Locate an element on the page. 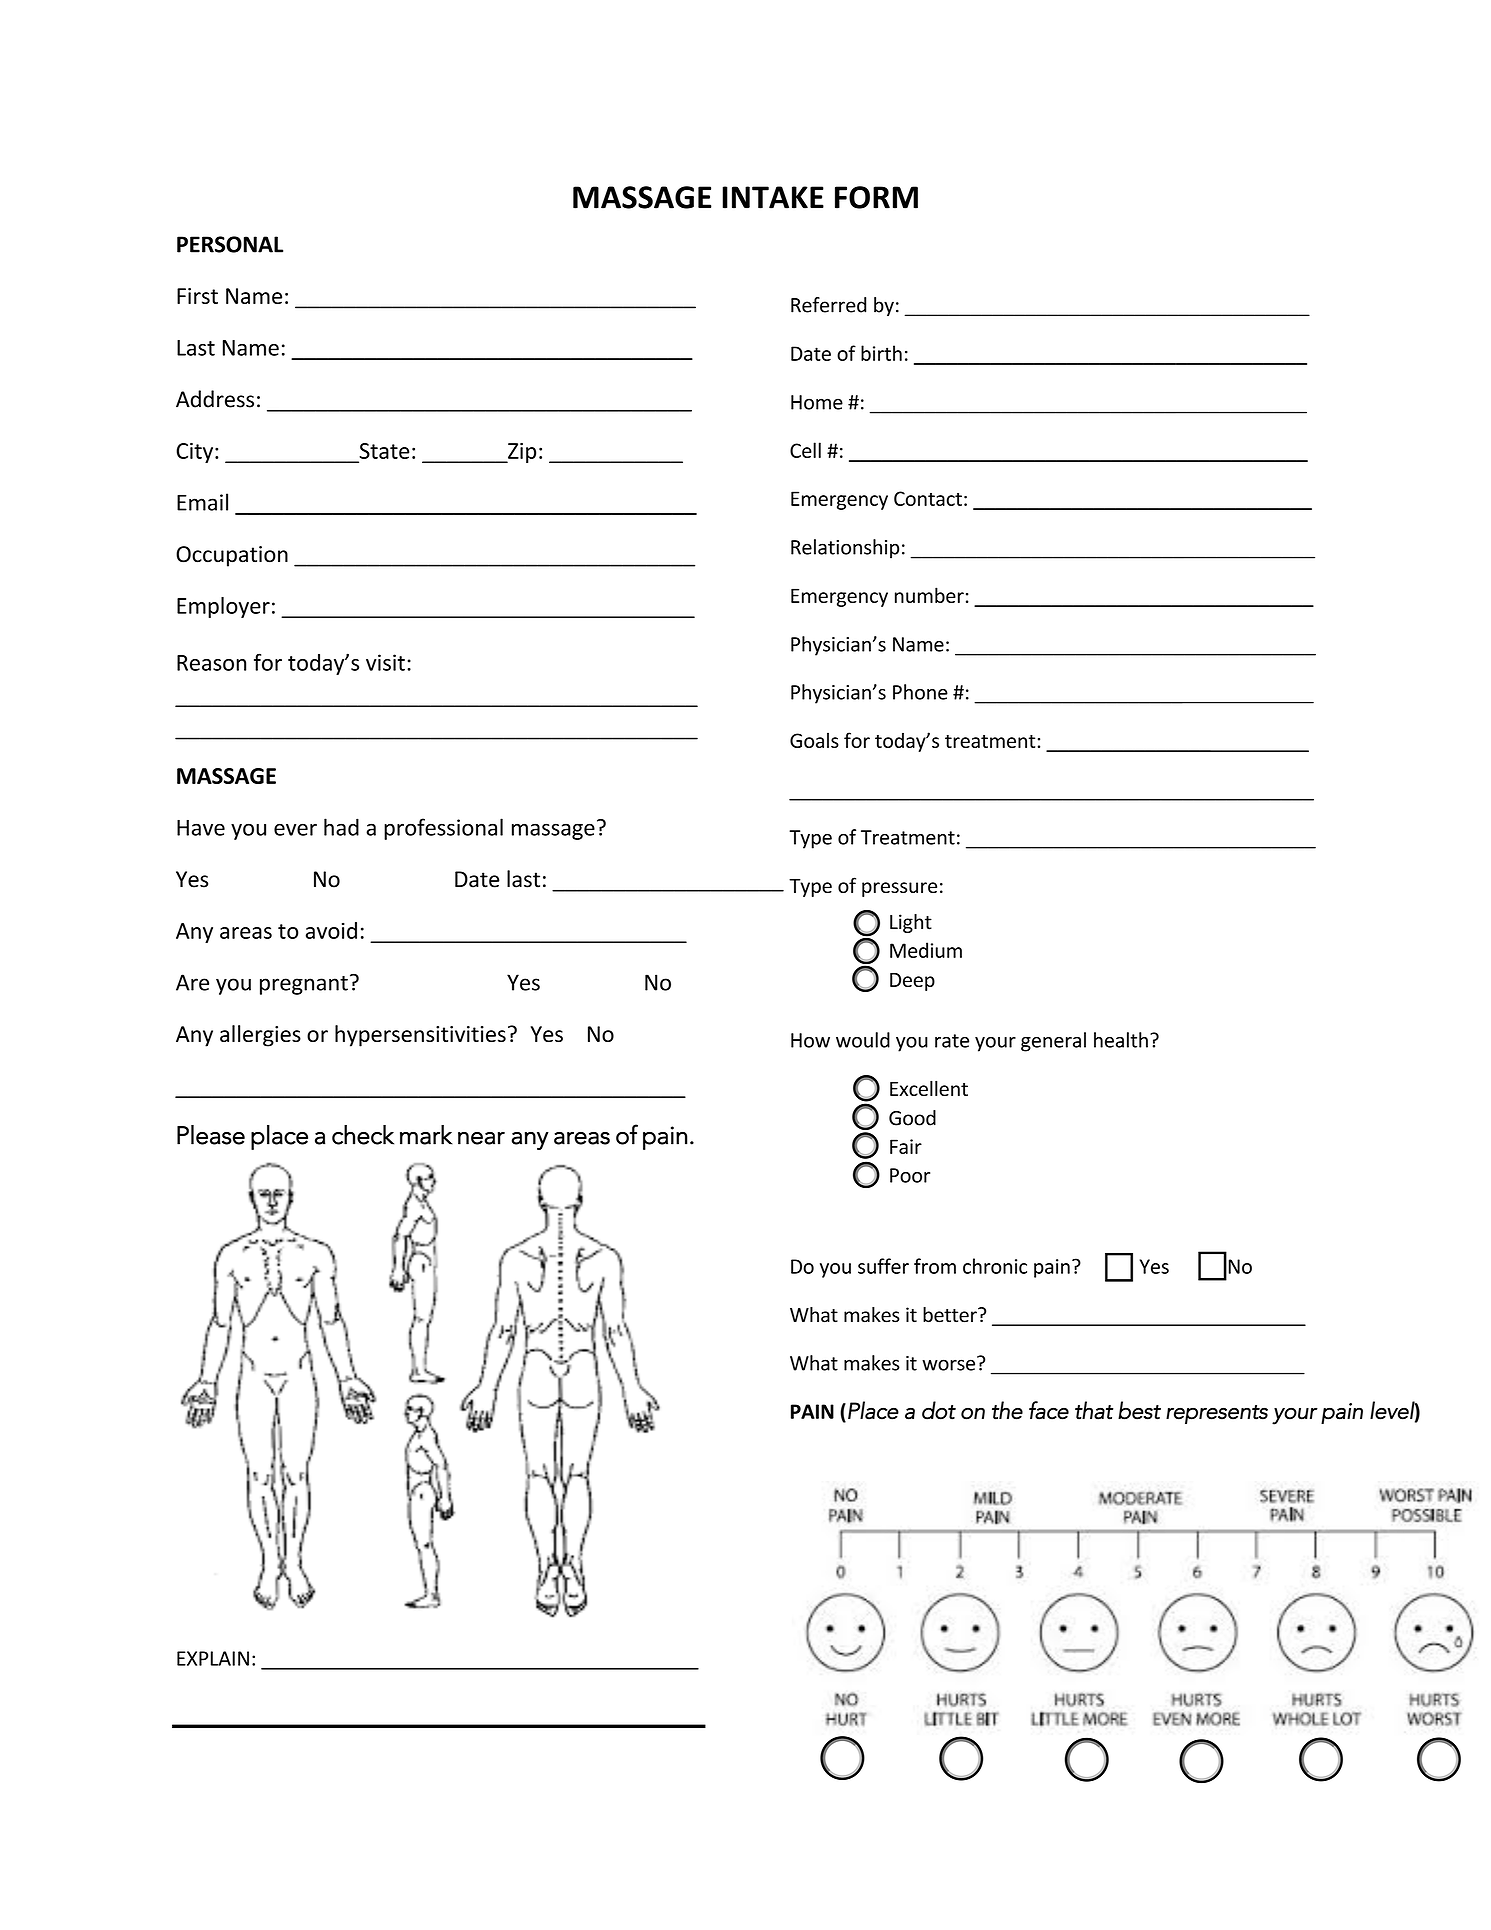 This document has width=1491, height=1930. Occupation is located at coordinates (232, 556).
